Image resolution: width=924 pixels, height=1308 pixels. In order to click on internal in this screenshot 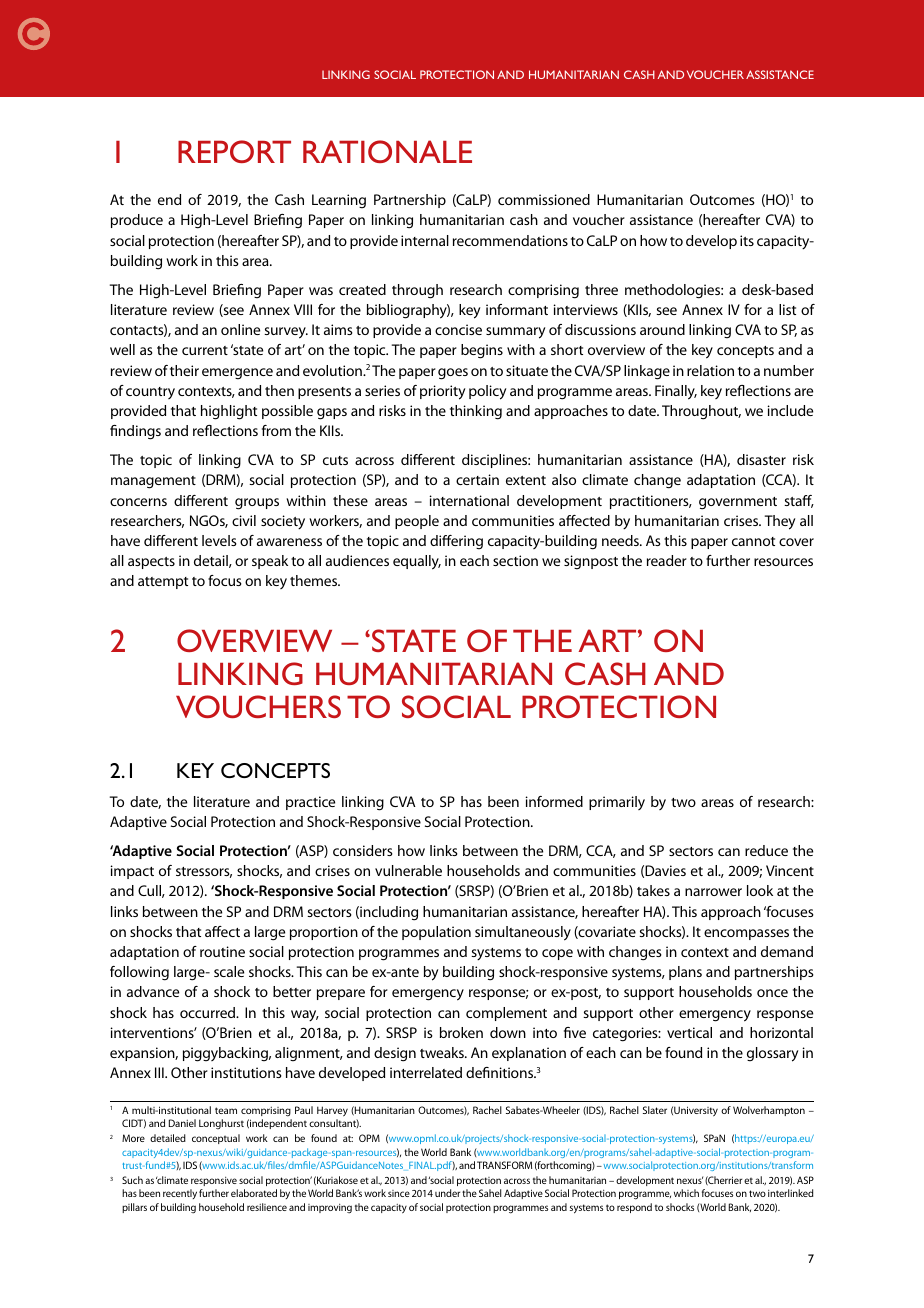, I will do `click(425, 240)`.
